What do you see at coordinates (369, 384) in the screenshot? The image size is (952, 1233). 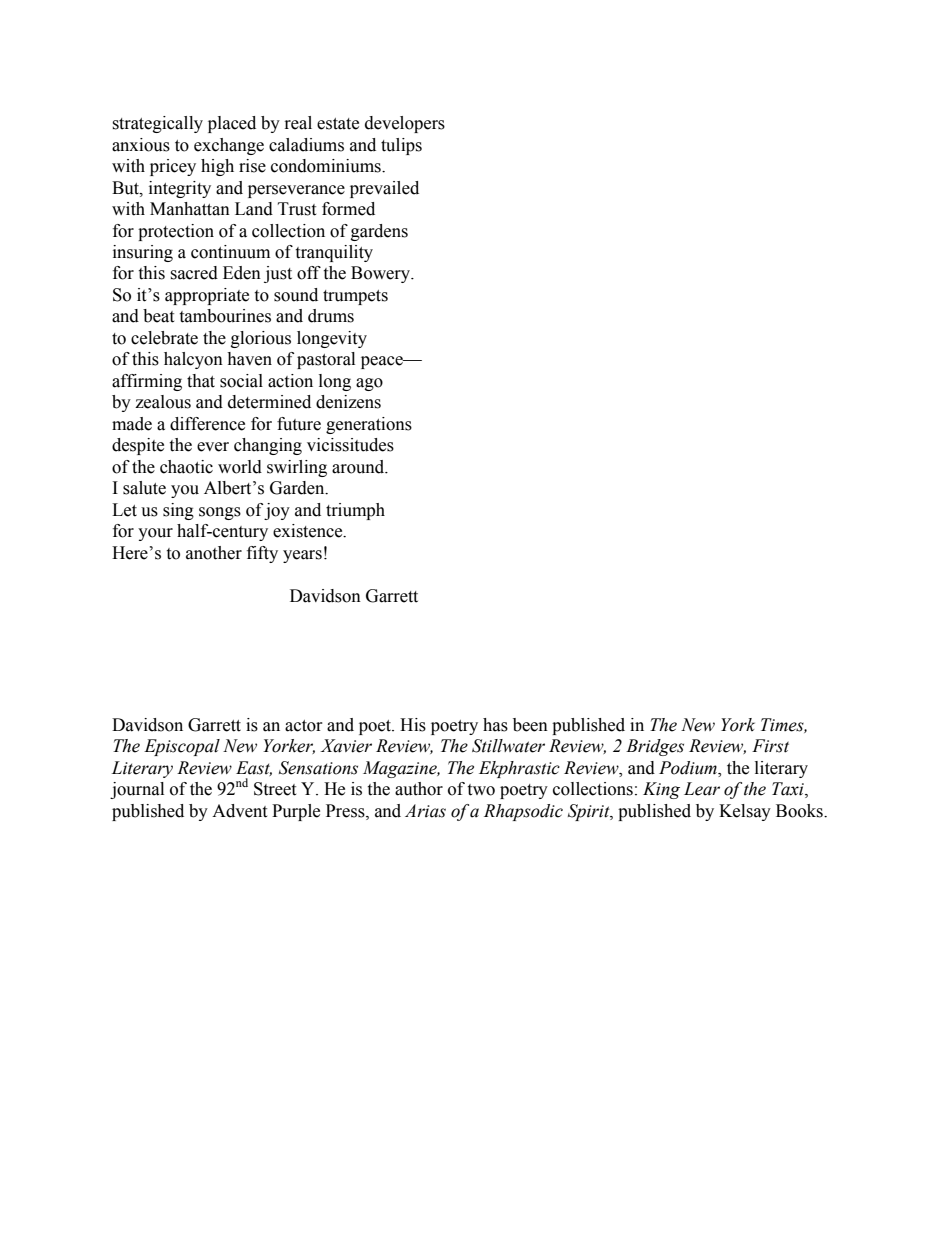 I see `ago` at bounding box center [369, 384].
